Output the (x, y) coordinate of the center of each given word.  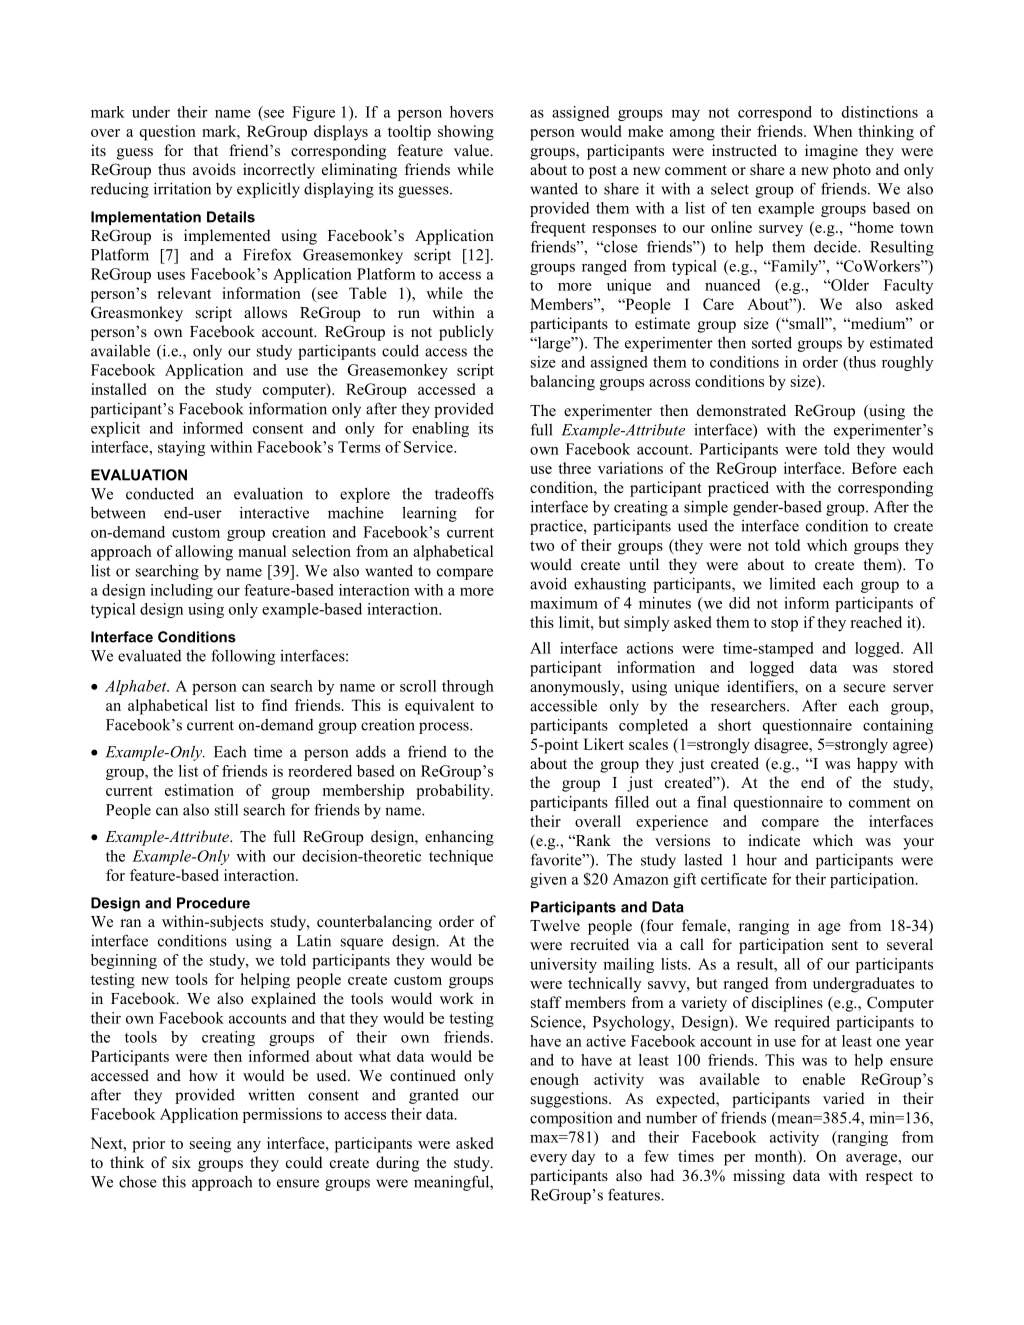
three (574, 468)
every (548, 1160)
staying (181, 448)
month (777, 1156)
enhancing (459, 838)
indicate (774, 840)
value (473, 150)
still (226, 809)
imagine (831, 152)
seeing (210, 1145)
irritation (182, 188)
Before (874, 468)
